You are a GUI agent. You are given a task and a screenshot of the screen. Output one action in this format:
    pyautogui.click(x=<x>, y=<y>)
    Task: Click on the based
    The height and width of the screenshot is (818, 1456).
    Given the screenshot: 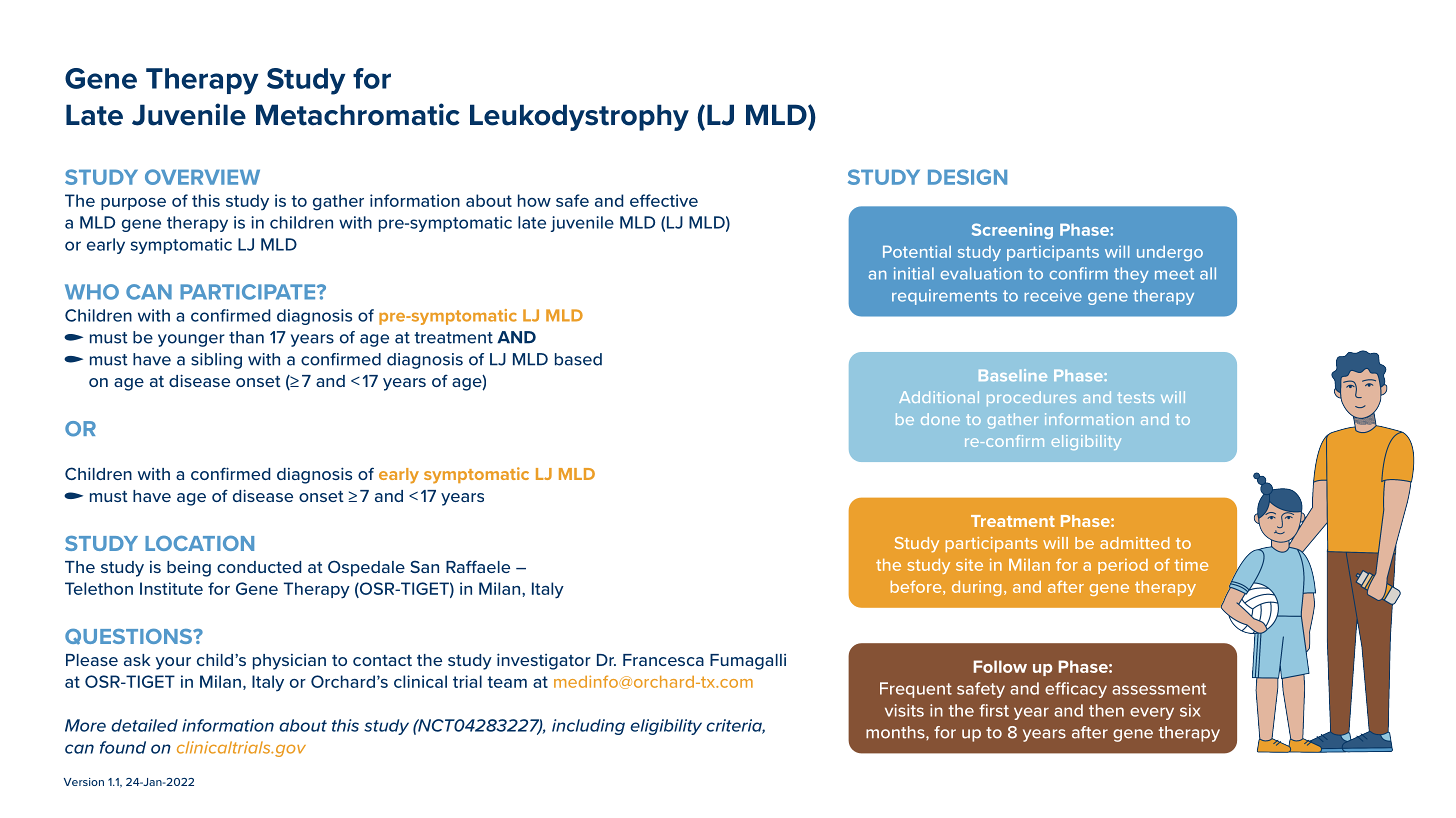 What is the action you would take?
    pyautogui.click(x=578, y=359)
